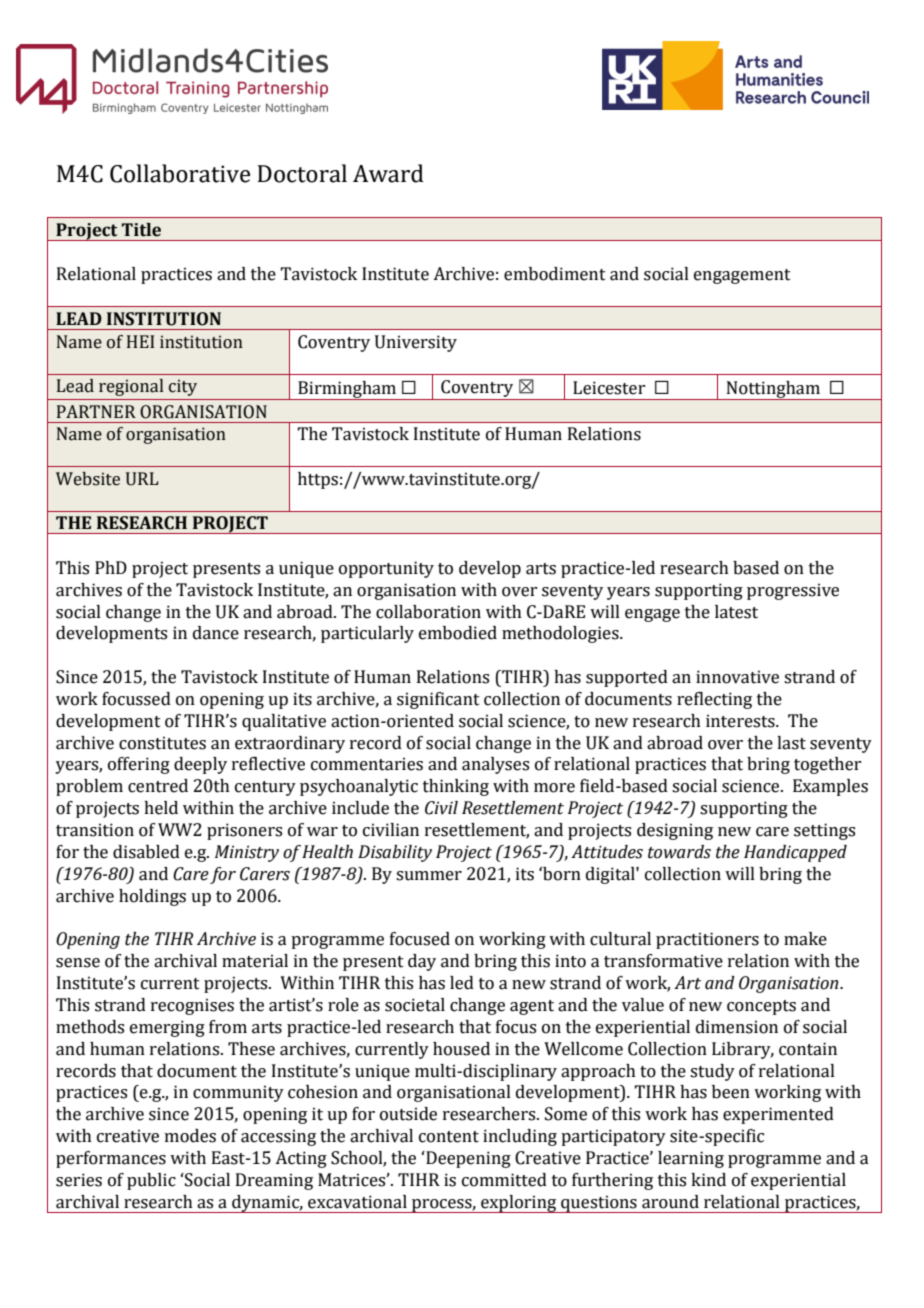  Describe the element at coordinates (141, 230) in the image. I see `Title` at that location.
